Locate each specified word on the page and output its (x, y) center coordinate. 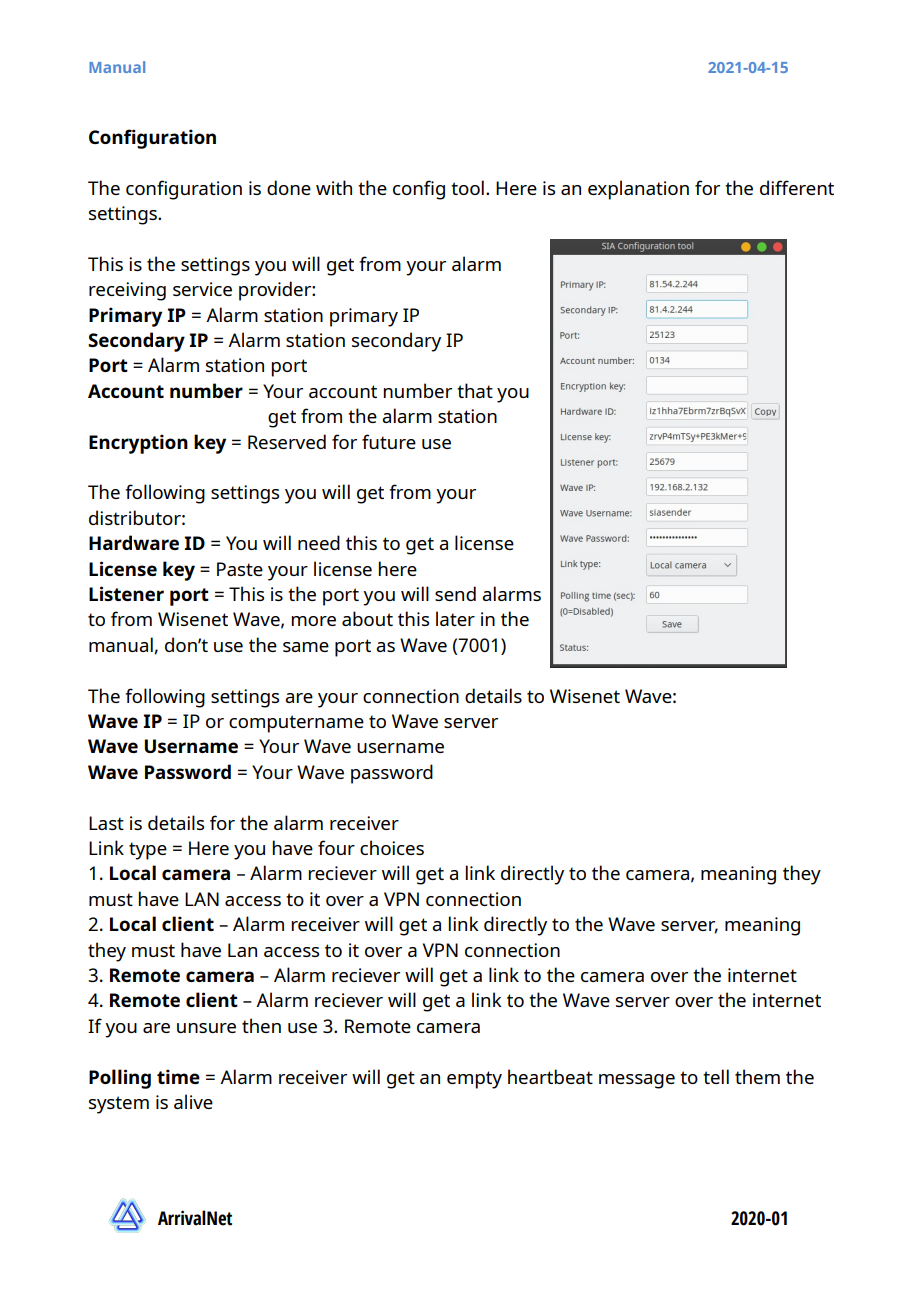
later (455, 618)
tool (467, 187)
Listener (126, 593)
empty (474, 1080)
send (455, 593)
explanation (638, 190)
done (289, 187)
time (178, 1076)
